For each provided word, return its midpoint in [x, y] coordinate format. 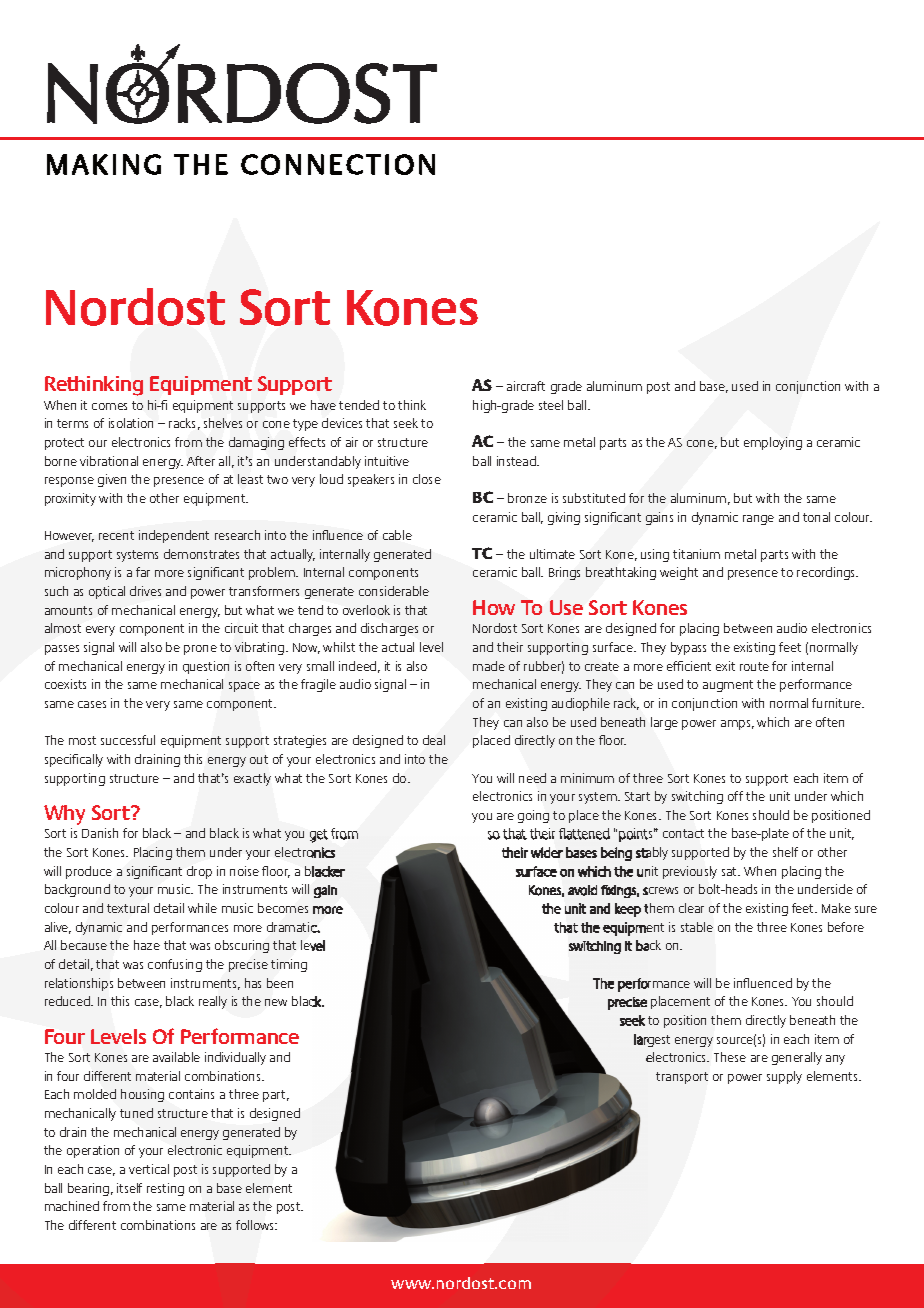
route [754, 666]
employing [773, 443]
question [206, 667]
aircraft [526, 386]
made [489, 666]
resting [165, 1189]
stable [697, 927]
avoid [582, 890]
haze [147, 945]
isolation [131, 423]
